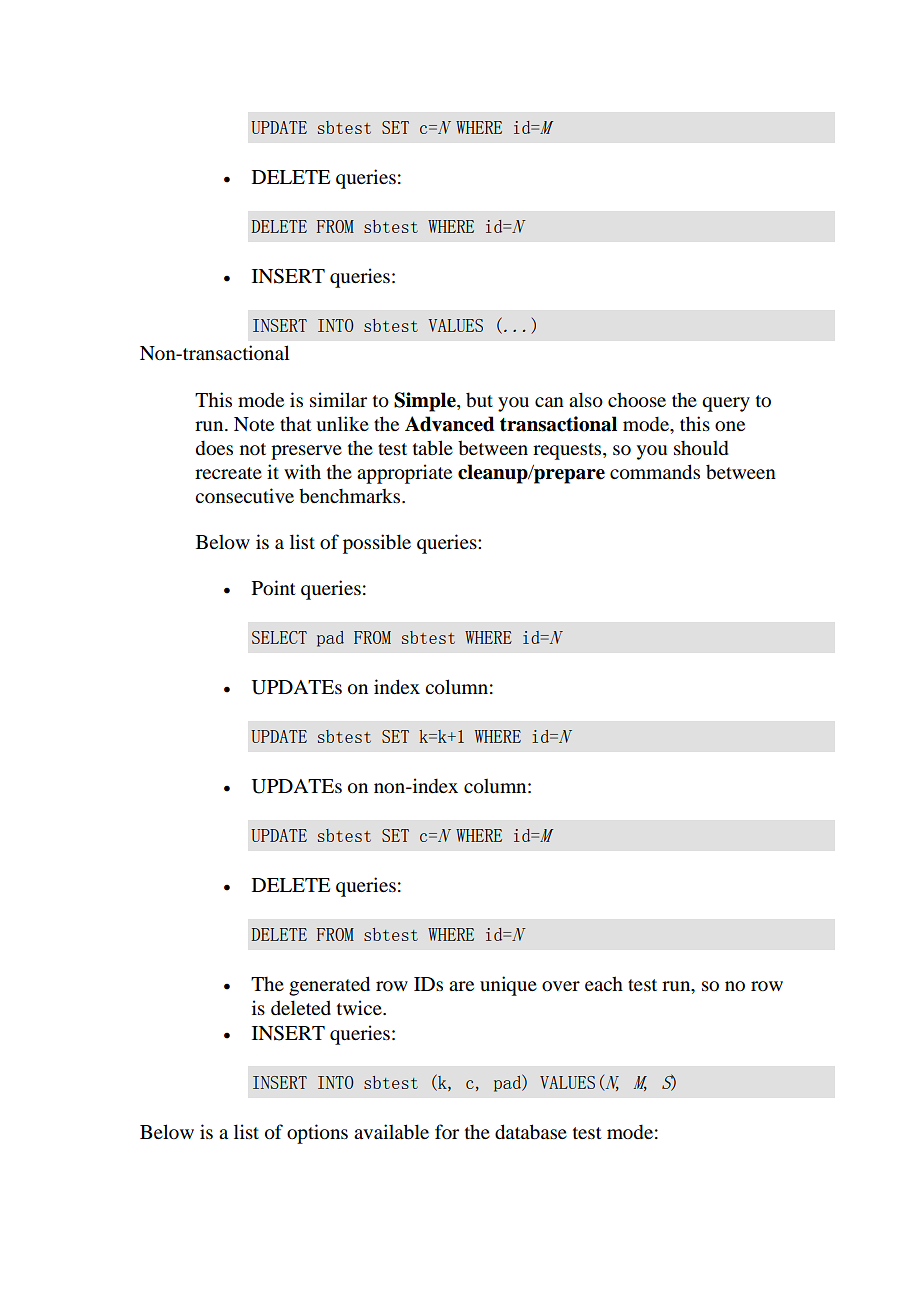 This image has height=1308, width=924. I want to click on possible, so click(377, 544).
